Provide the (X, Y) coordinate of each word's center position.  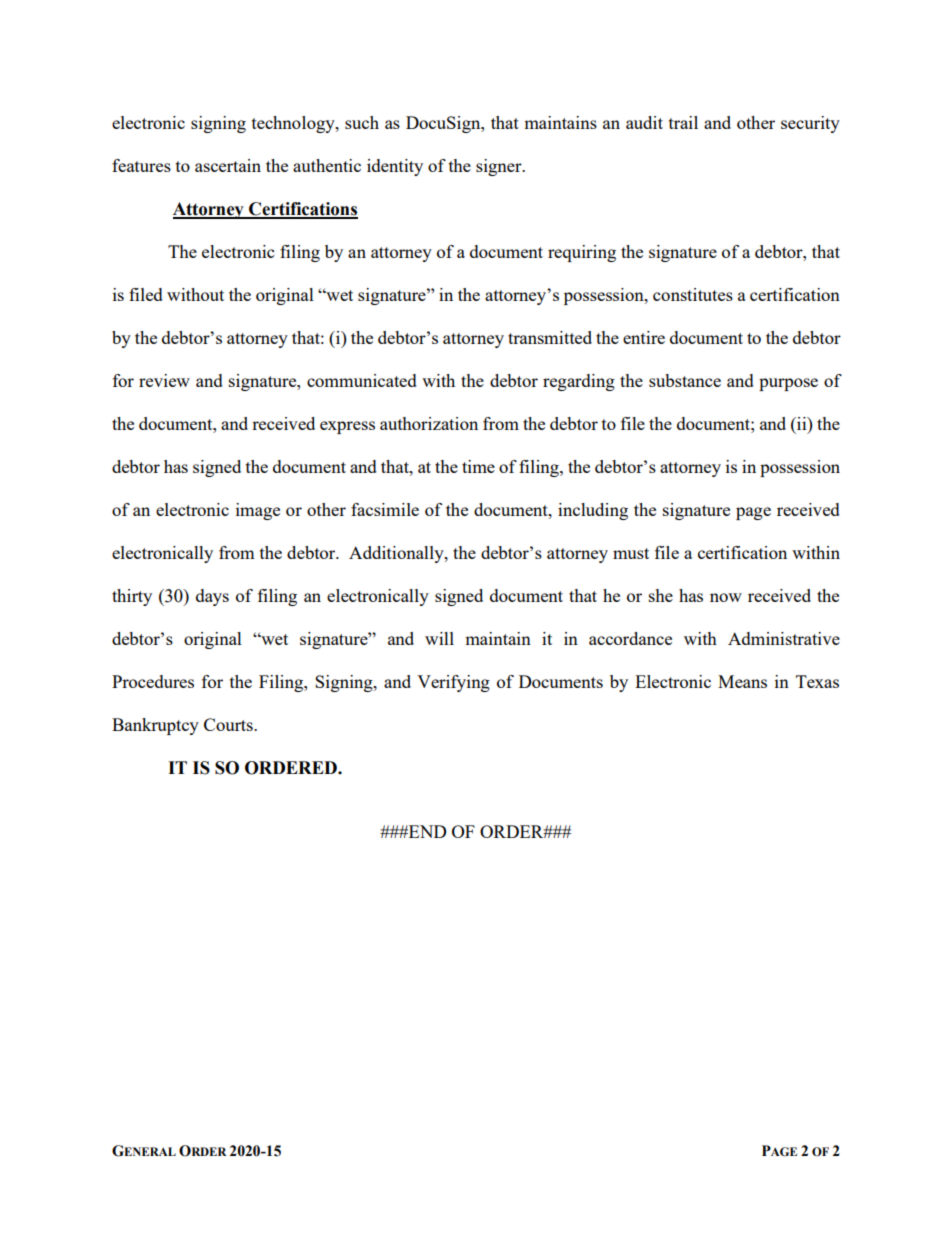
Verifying (453, 683)
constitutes (693, 294)
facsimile (385, 509)
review (164, 380)
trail (683, 122)
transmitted (550, 337)
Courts (229, 724)
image (258, 511)
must (631, 553)
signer (500, 167)
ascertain (228, 165)
